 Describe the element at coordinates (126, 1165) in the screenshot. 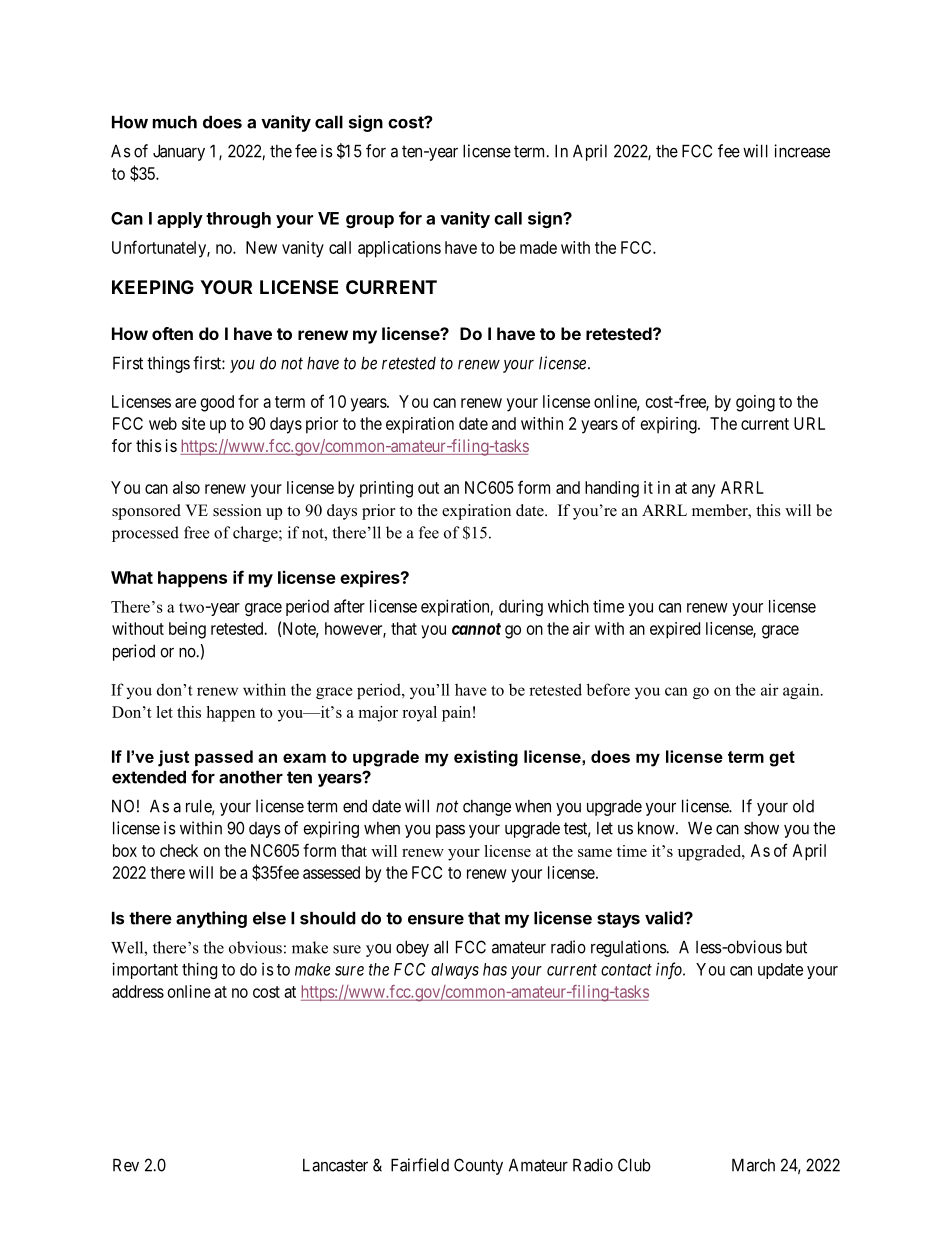

I see `Rev` at that location.
